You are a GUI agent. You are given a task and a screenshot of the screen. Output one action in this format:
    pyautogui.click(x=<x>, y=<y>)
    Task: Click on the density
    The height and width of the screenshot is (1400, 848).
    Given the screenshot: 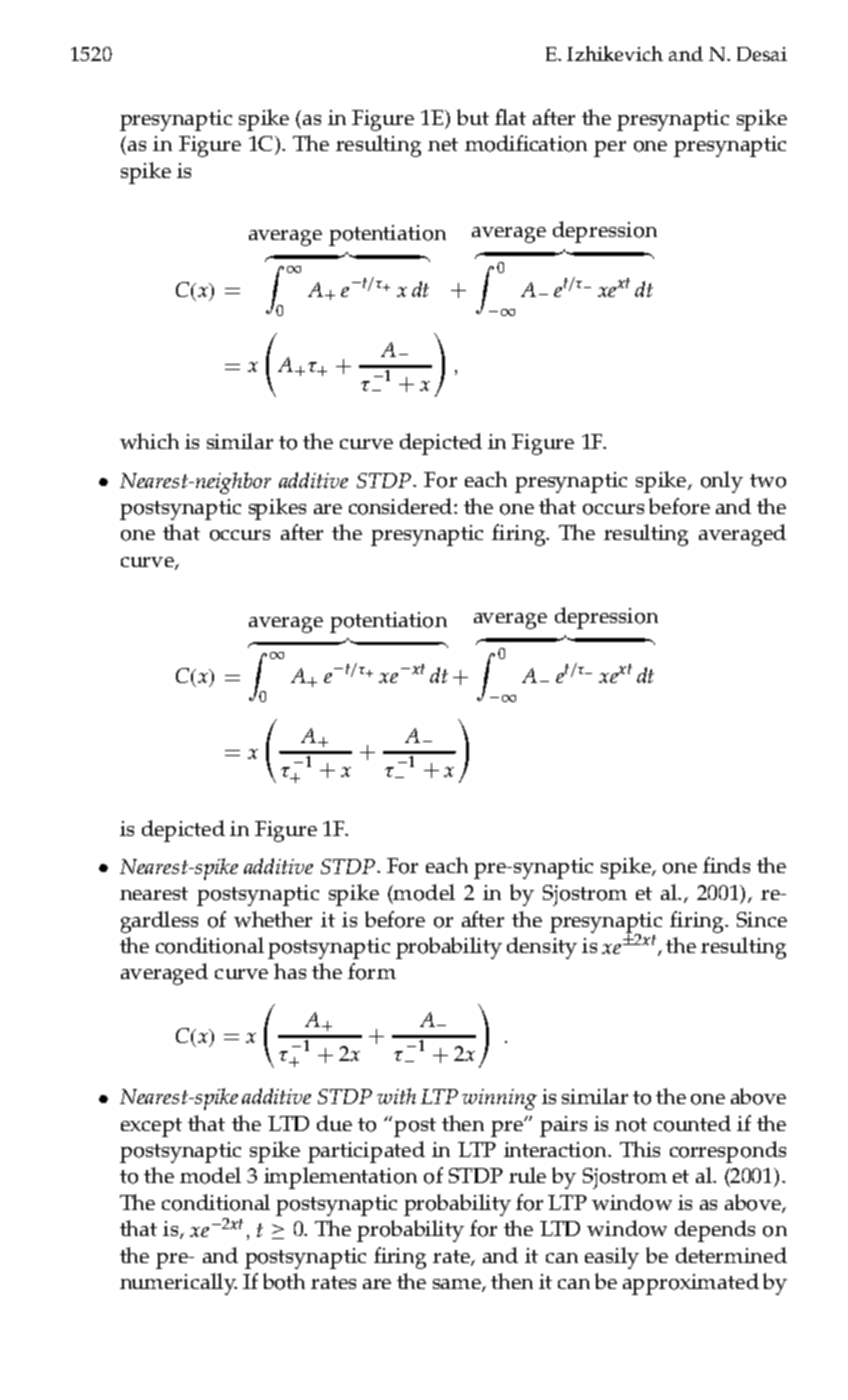 What is the action you would take?
    pyautogui.click(x=542, y=948)
